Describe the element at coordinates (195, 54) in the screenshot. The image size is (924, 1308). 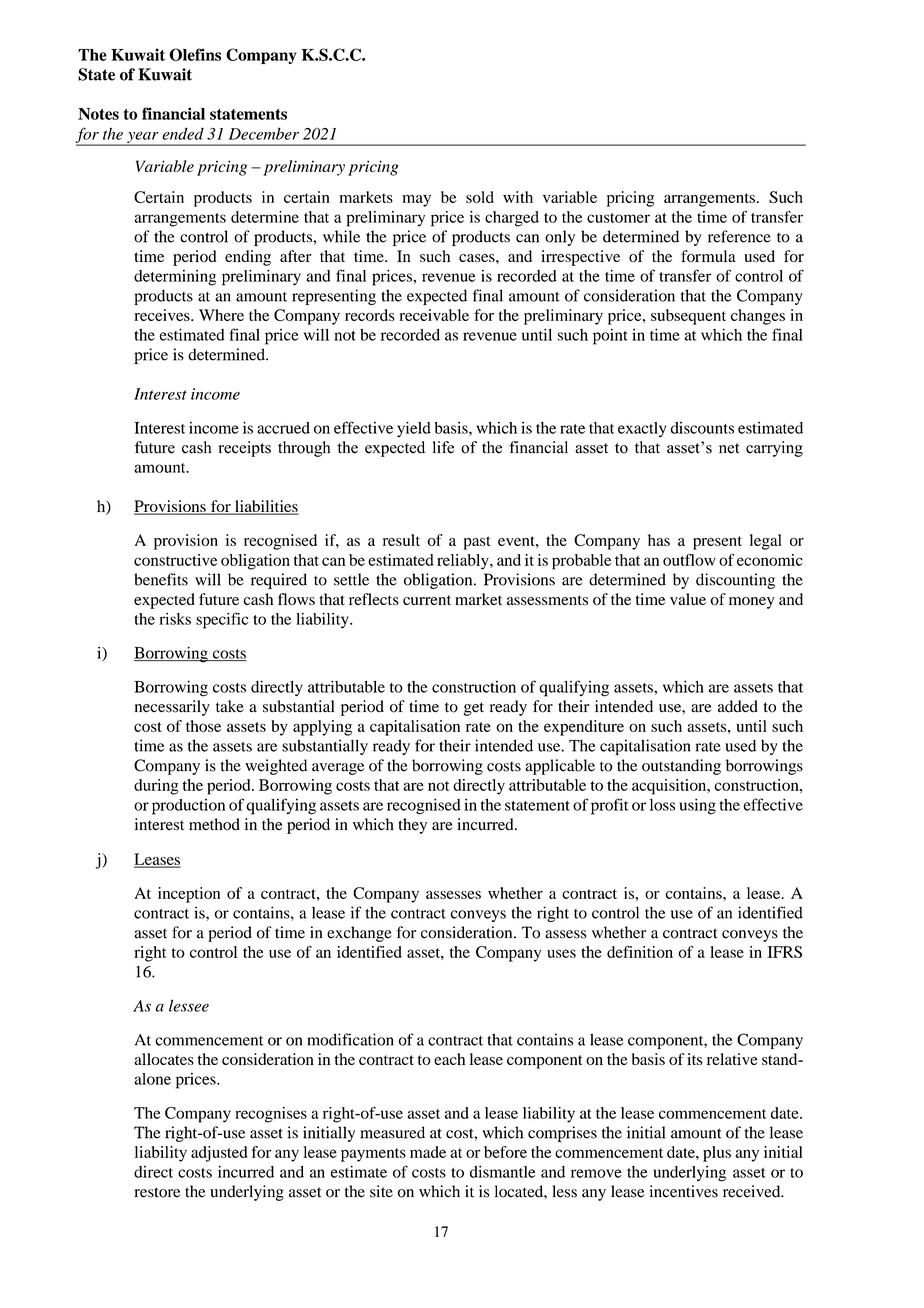
I see `Olefins` at that location.
